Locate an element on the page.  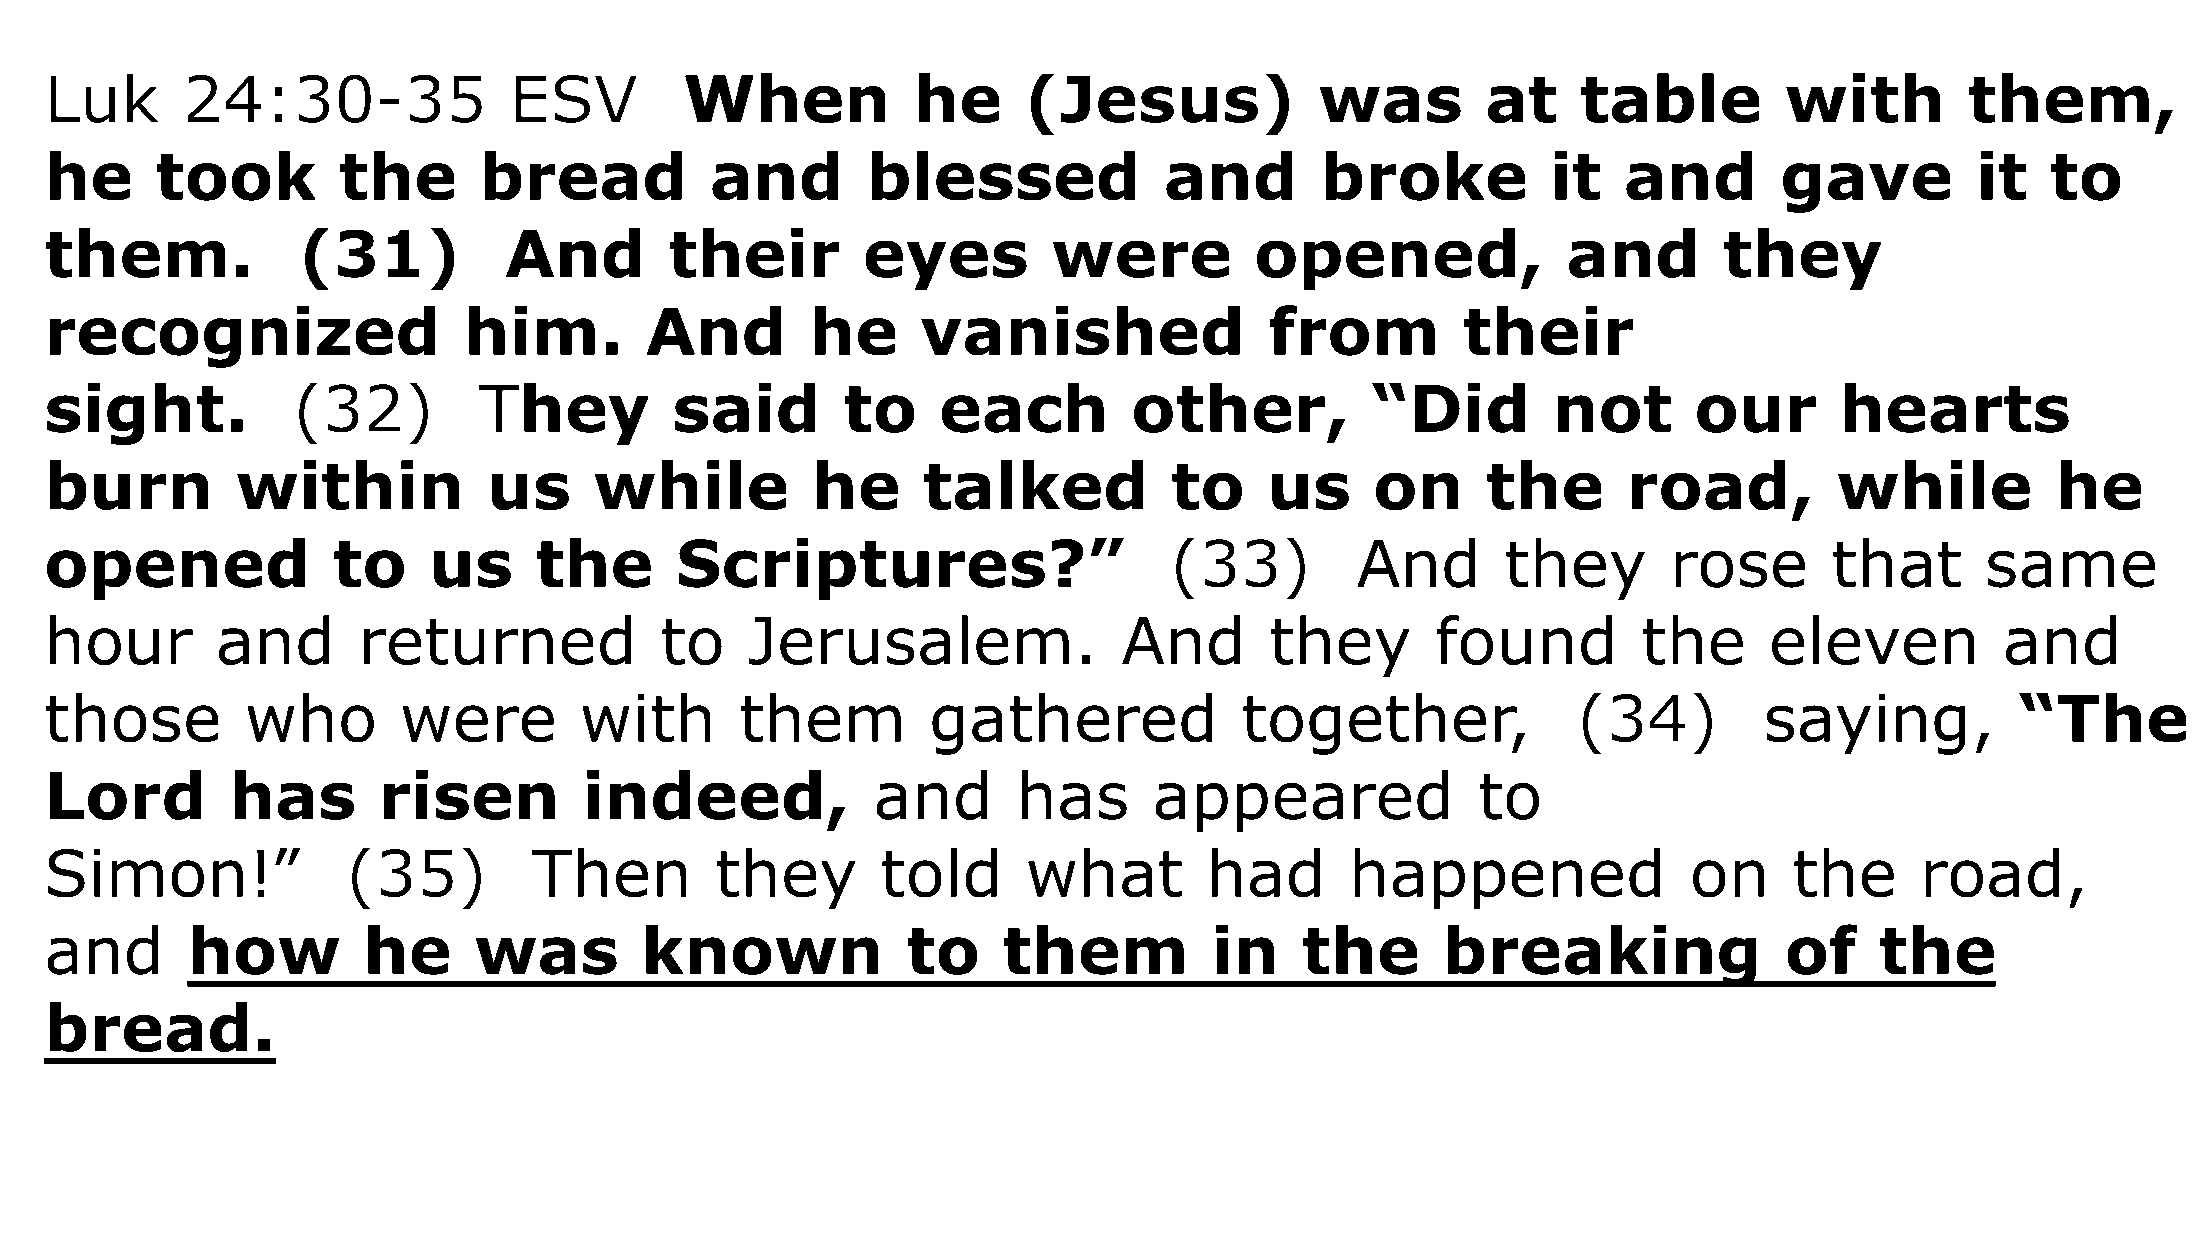
table is located at coordinates (1670, 98).
